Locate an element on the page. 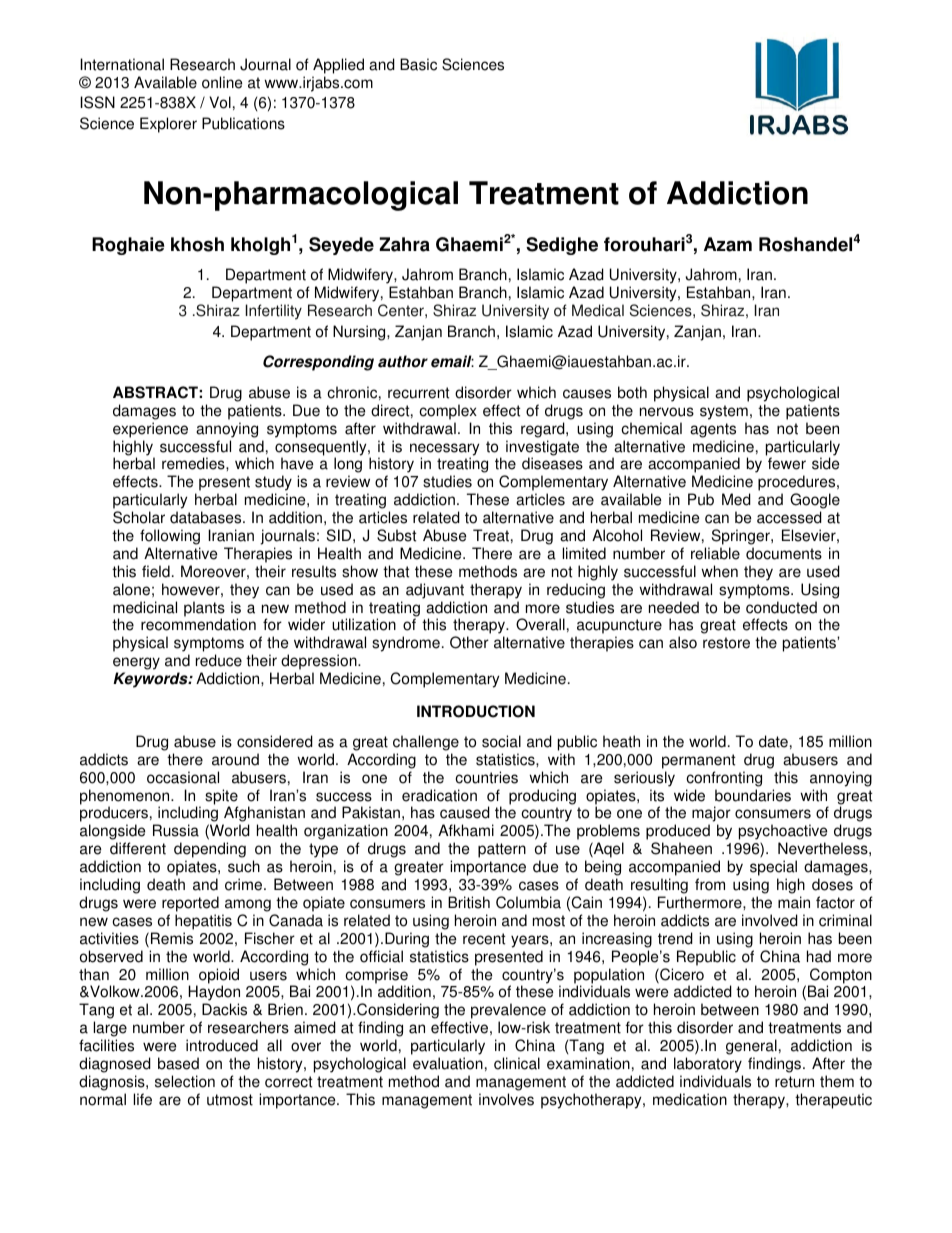  evaluation is located at coordinates (448, 1063).
